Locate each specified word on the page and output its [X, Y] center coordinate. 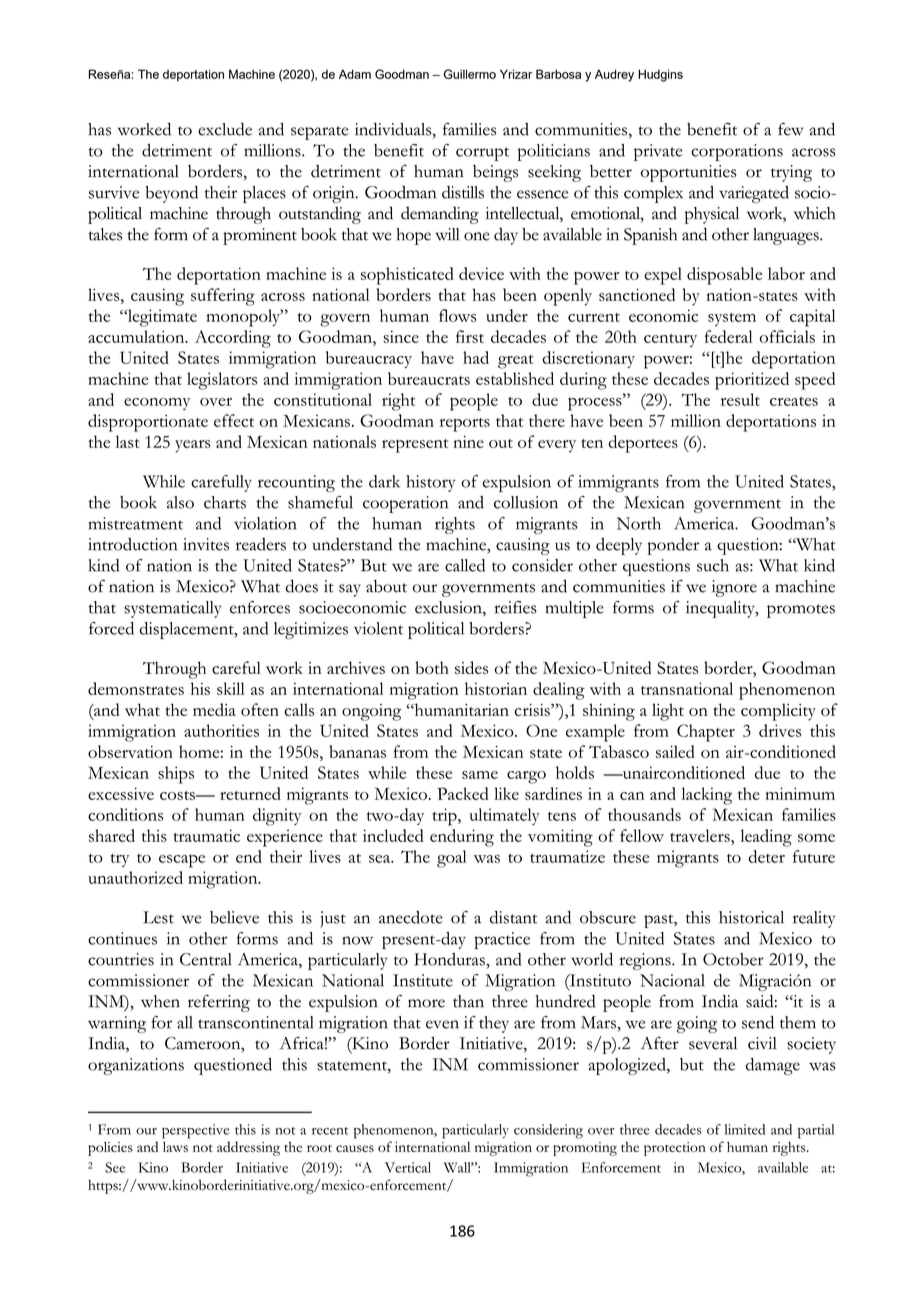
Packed [463, 793]
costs [178, 795]
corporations [737, 152]
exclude [225, 129]
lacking [706, 796]
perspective [195, 1131]
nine [468, 441]
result [740, 399]
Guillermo [470, 74]
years [193, 446]
